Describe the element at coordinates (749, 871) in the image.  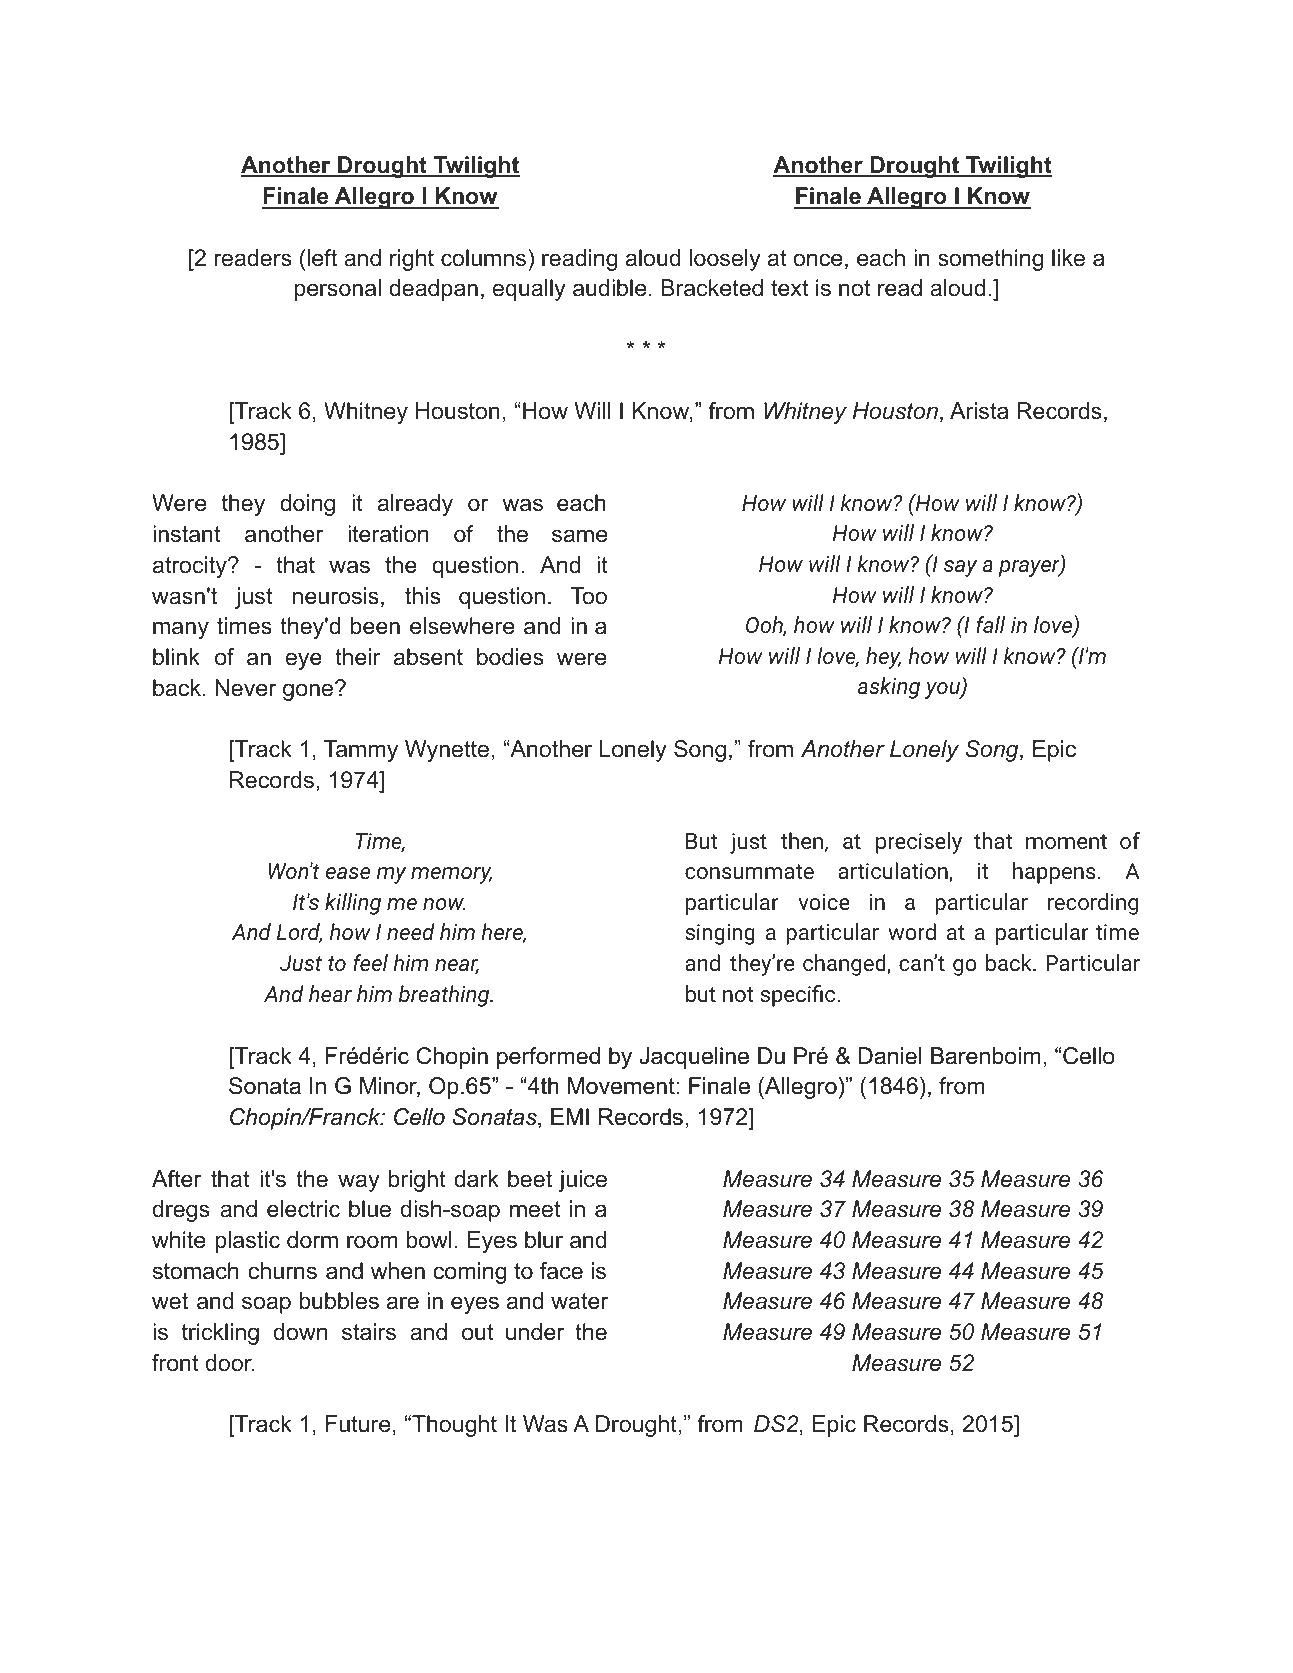
I see `consummate` at that location.
